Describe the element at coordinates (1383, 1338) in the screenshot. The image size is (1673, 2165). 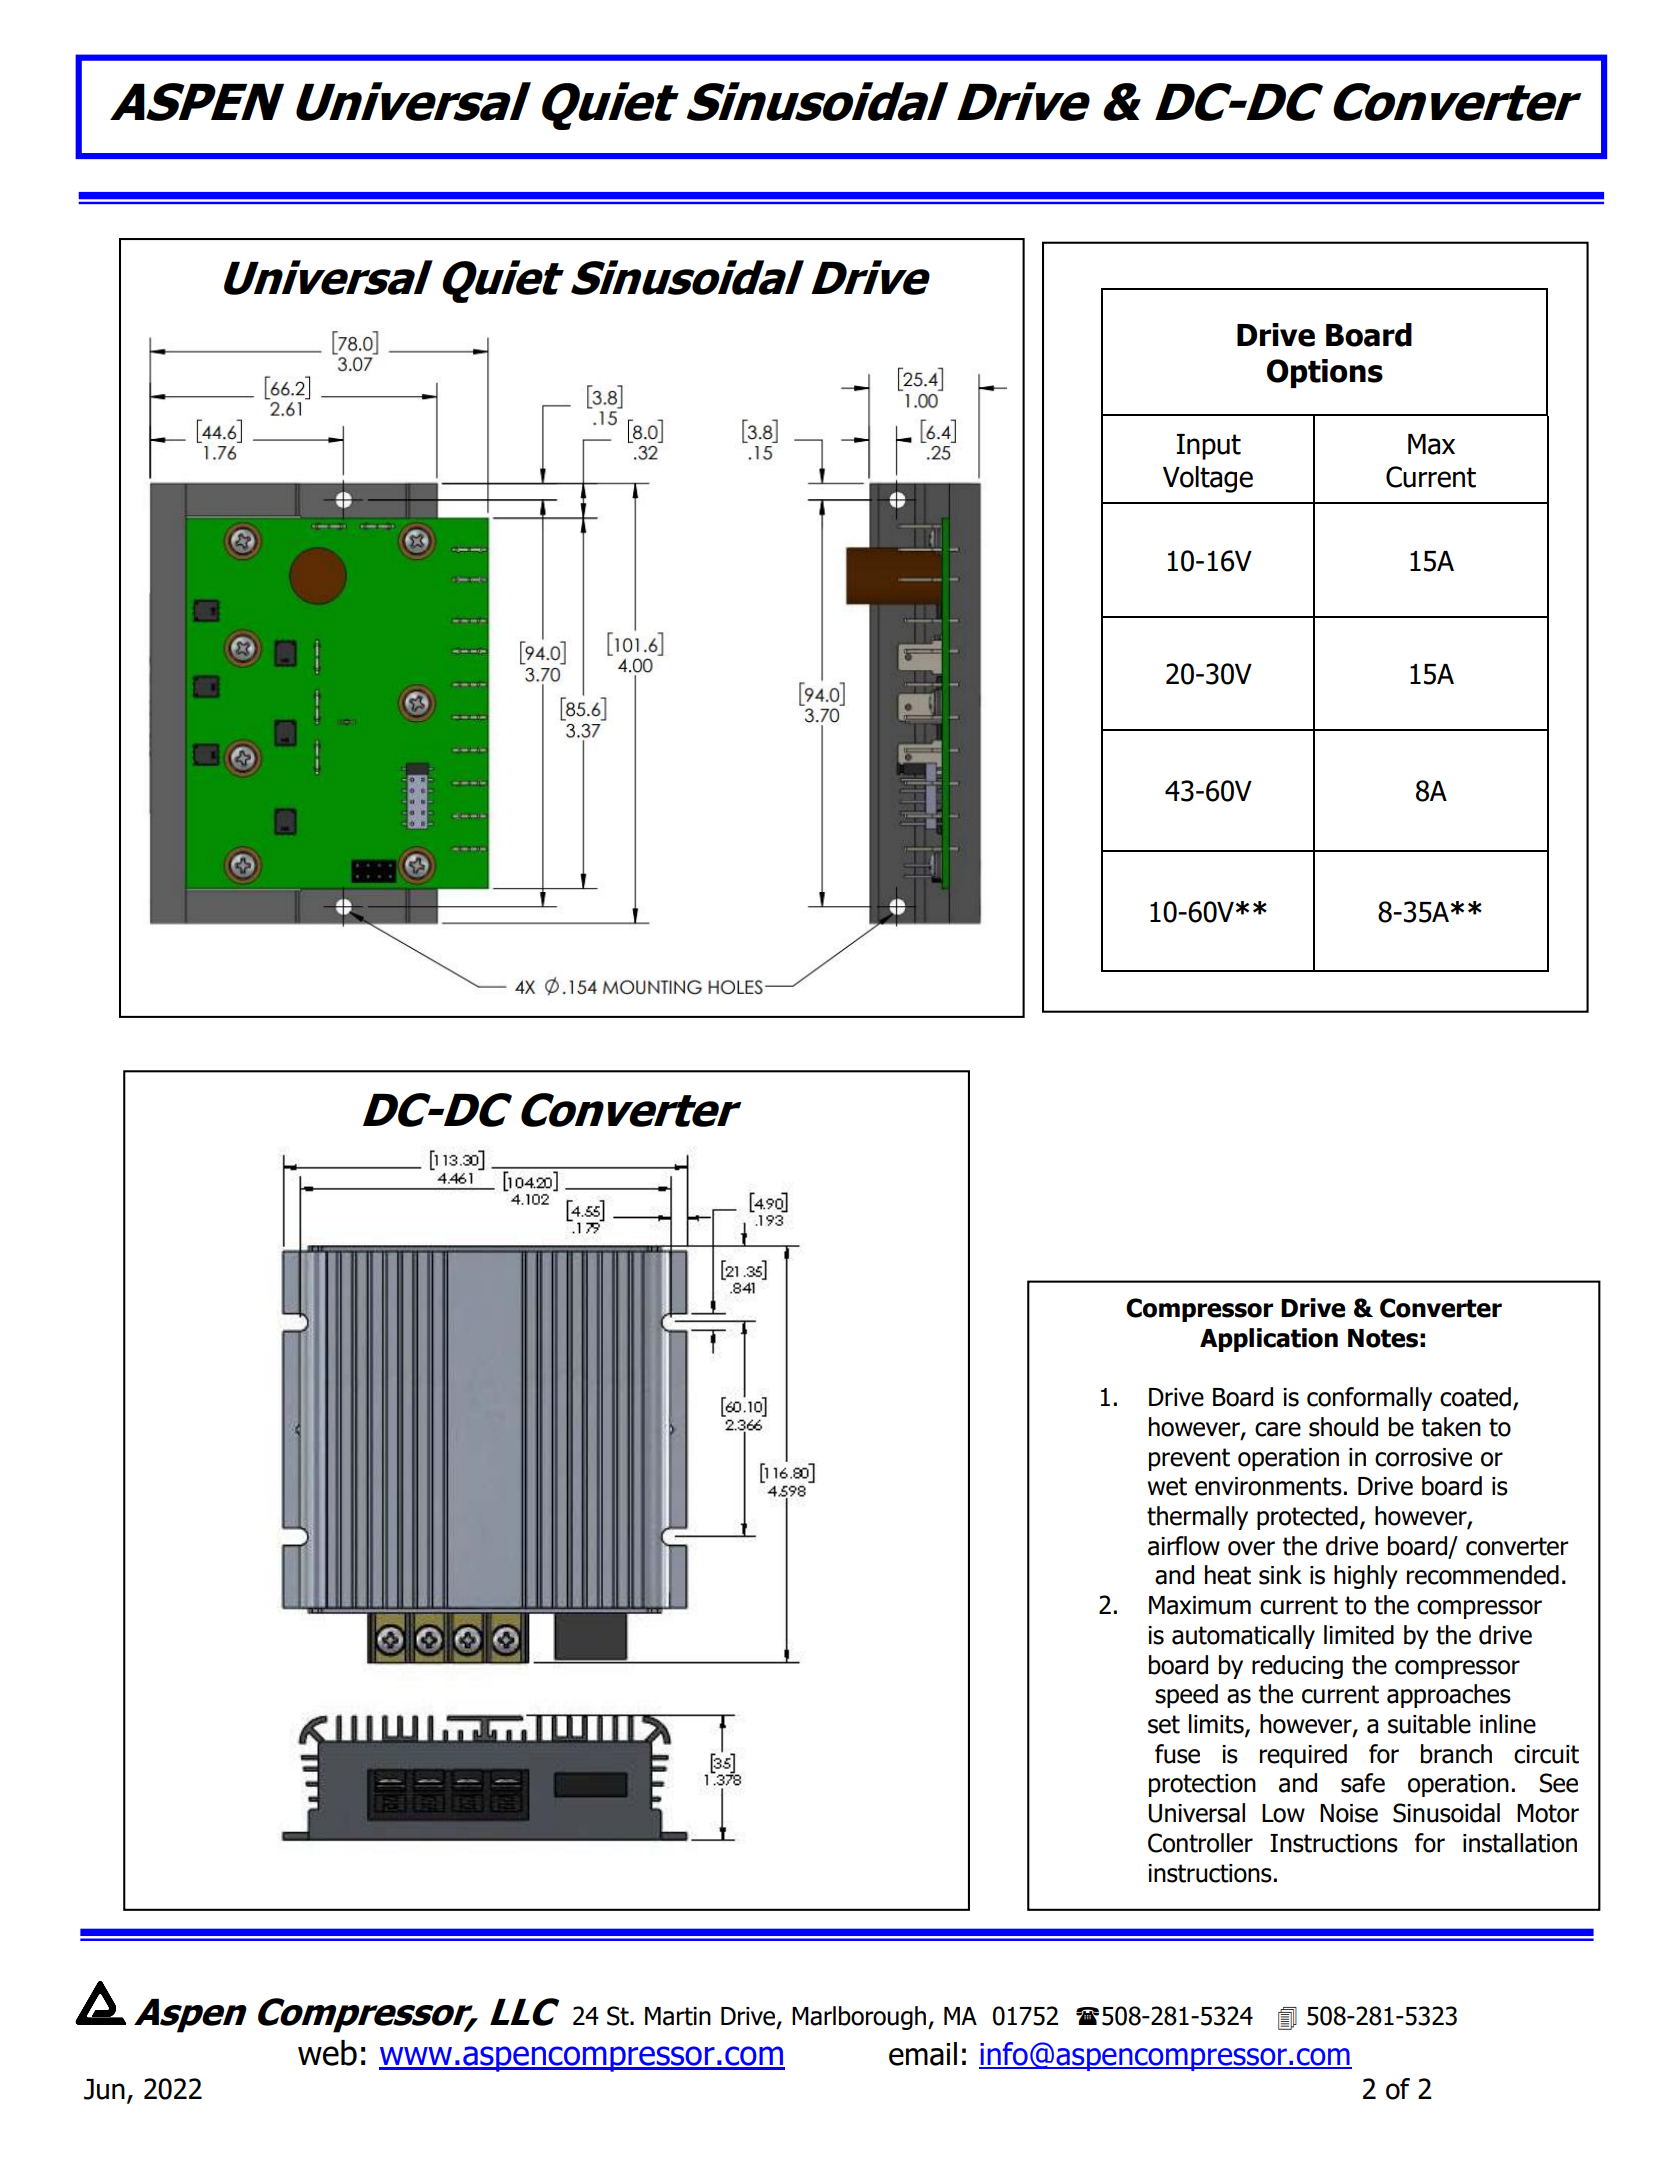
I see `Notes` at that location.
